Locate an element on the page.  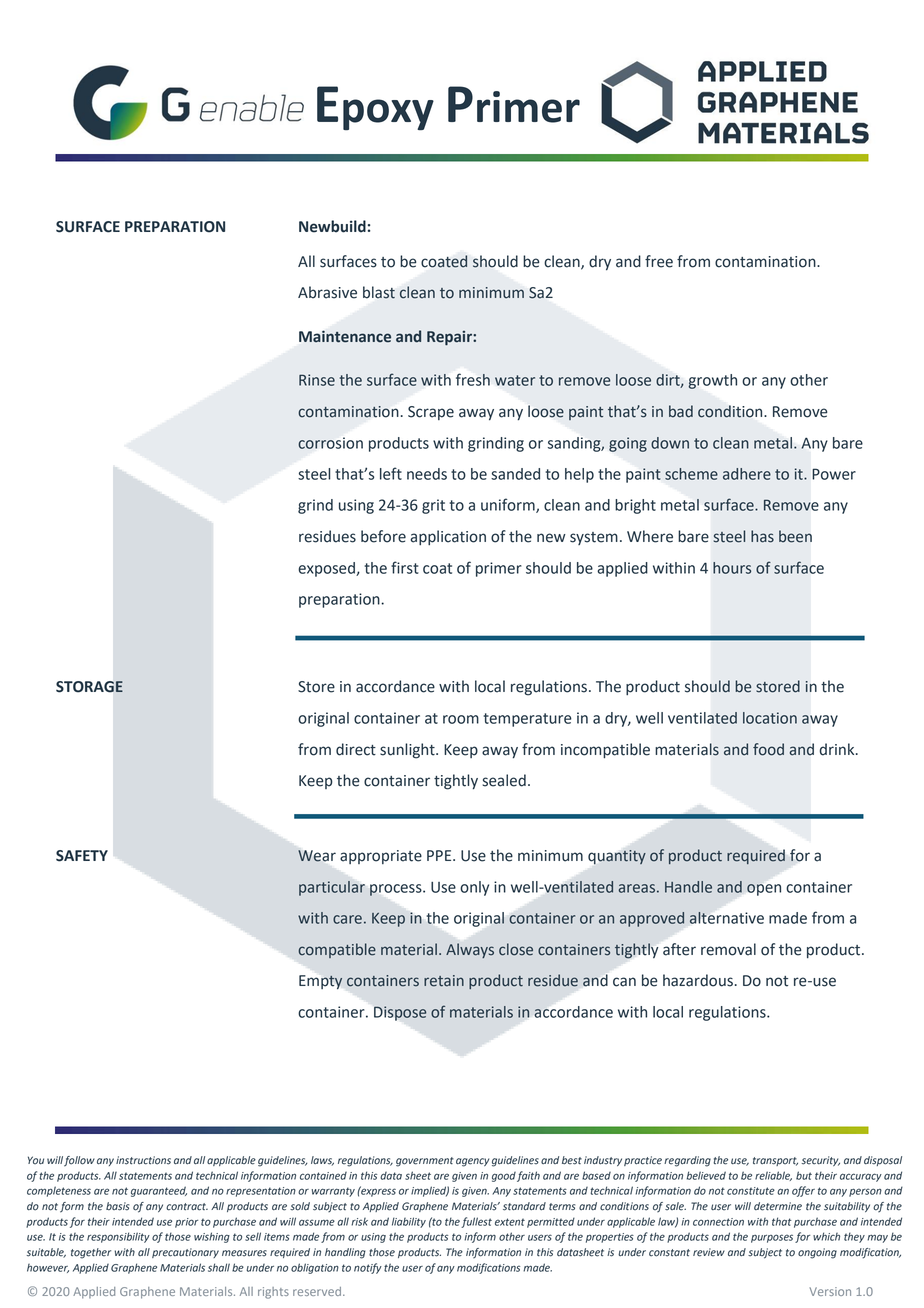
fullest is located at coordinates (476, 1222).
